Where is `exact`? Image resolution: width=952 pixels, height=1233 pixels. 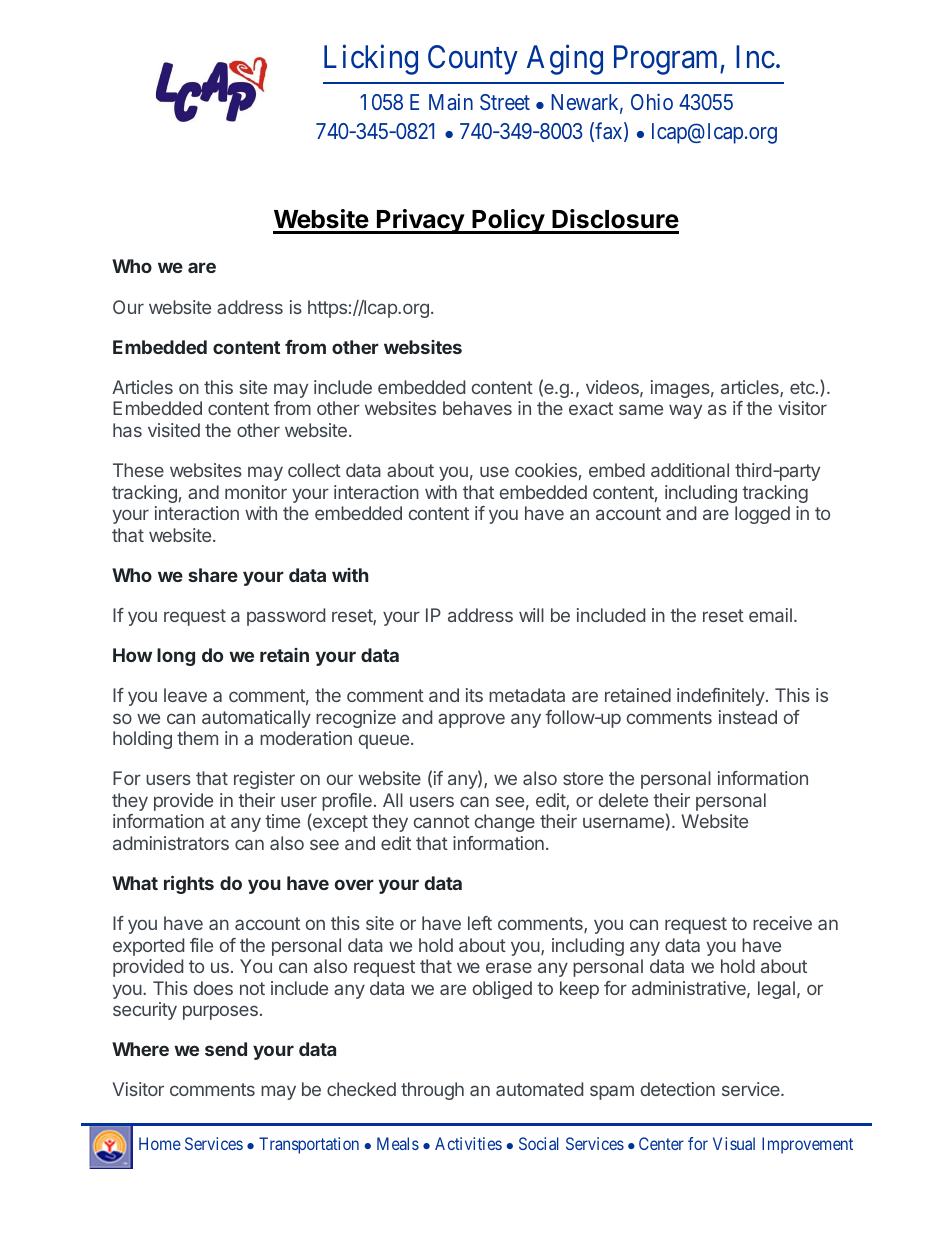
exact is located at coordinates (591, 408).
